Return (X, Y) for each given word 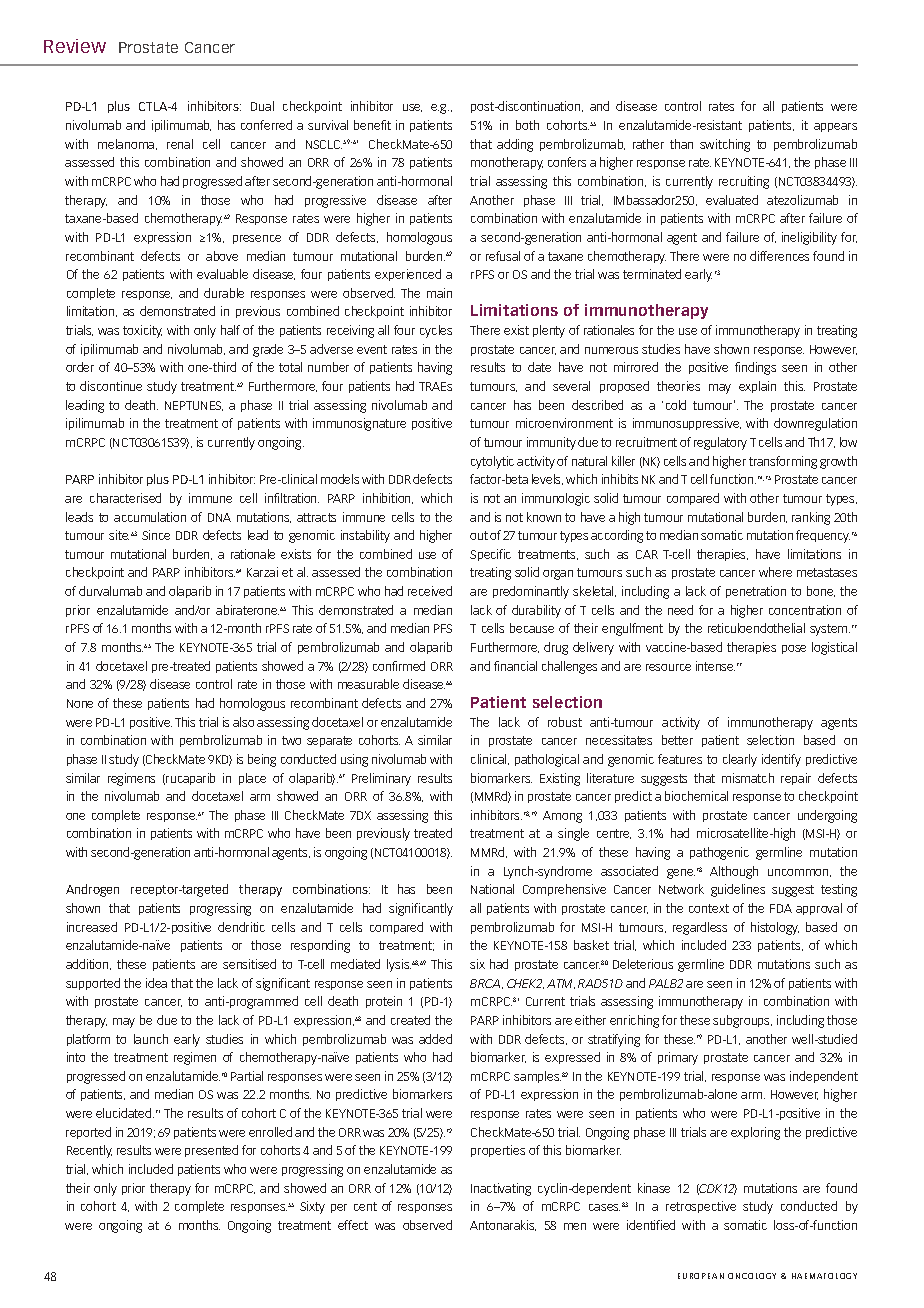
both (527, 125)
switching (725, 145)
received (430, 591)
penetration (756, 592)
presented (211, 1151)
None (80, 703)
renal (180, 144)
